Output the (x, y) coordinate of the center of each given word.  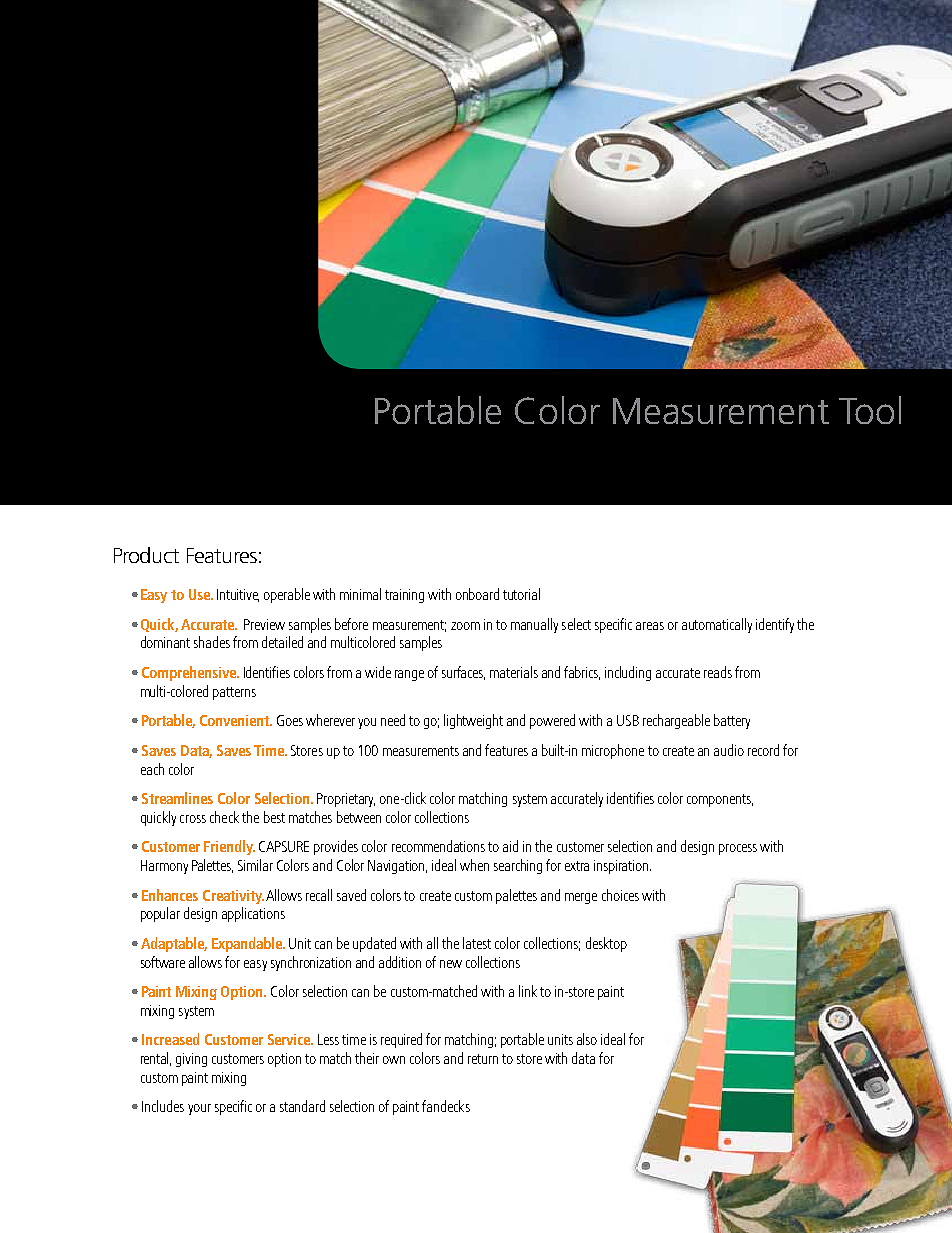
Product (146, 555)
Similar (255, 865)
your (199, 1109)
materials (514, 672)
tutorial (521, 594)
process (738, 849)
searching (518, 866)
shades (212, 642)
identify (775, 625)
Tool (870, 410)
